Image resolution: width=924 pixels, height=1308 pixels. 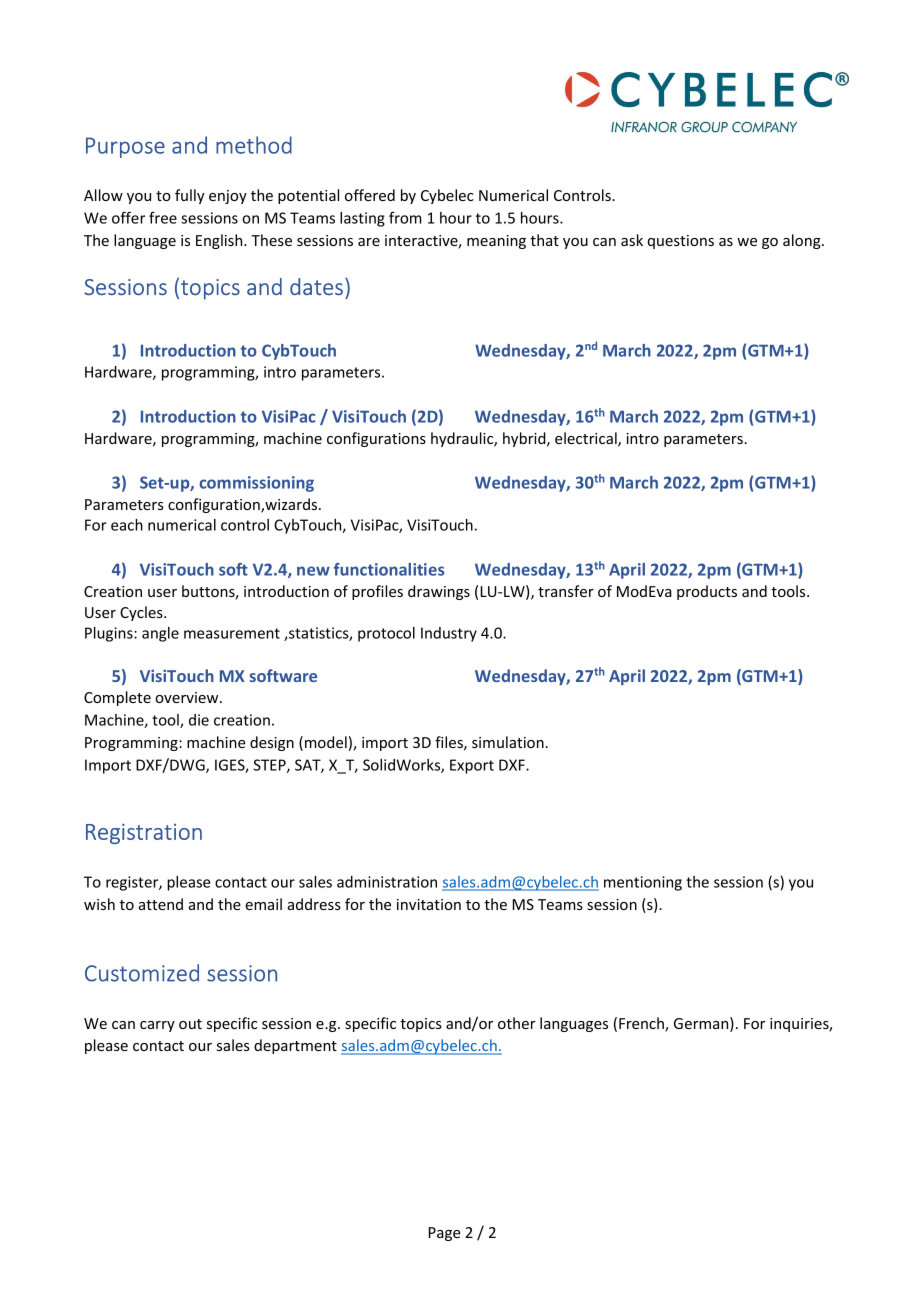 I want to click on mentioning, so click(x=643, y=883).
